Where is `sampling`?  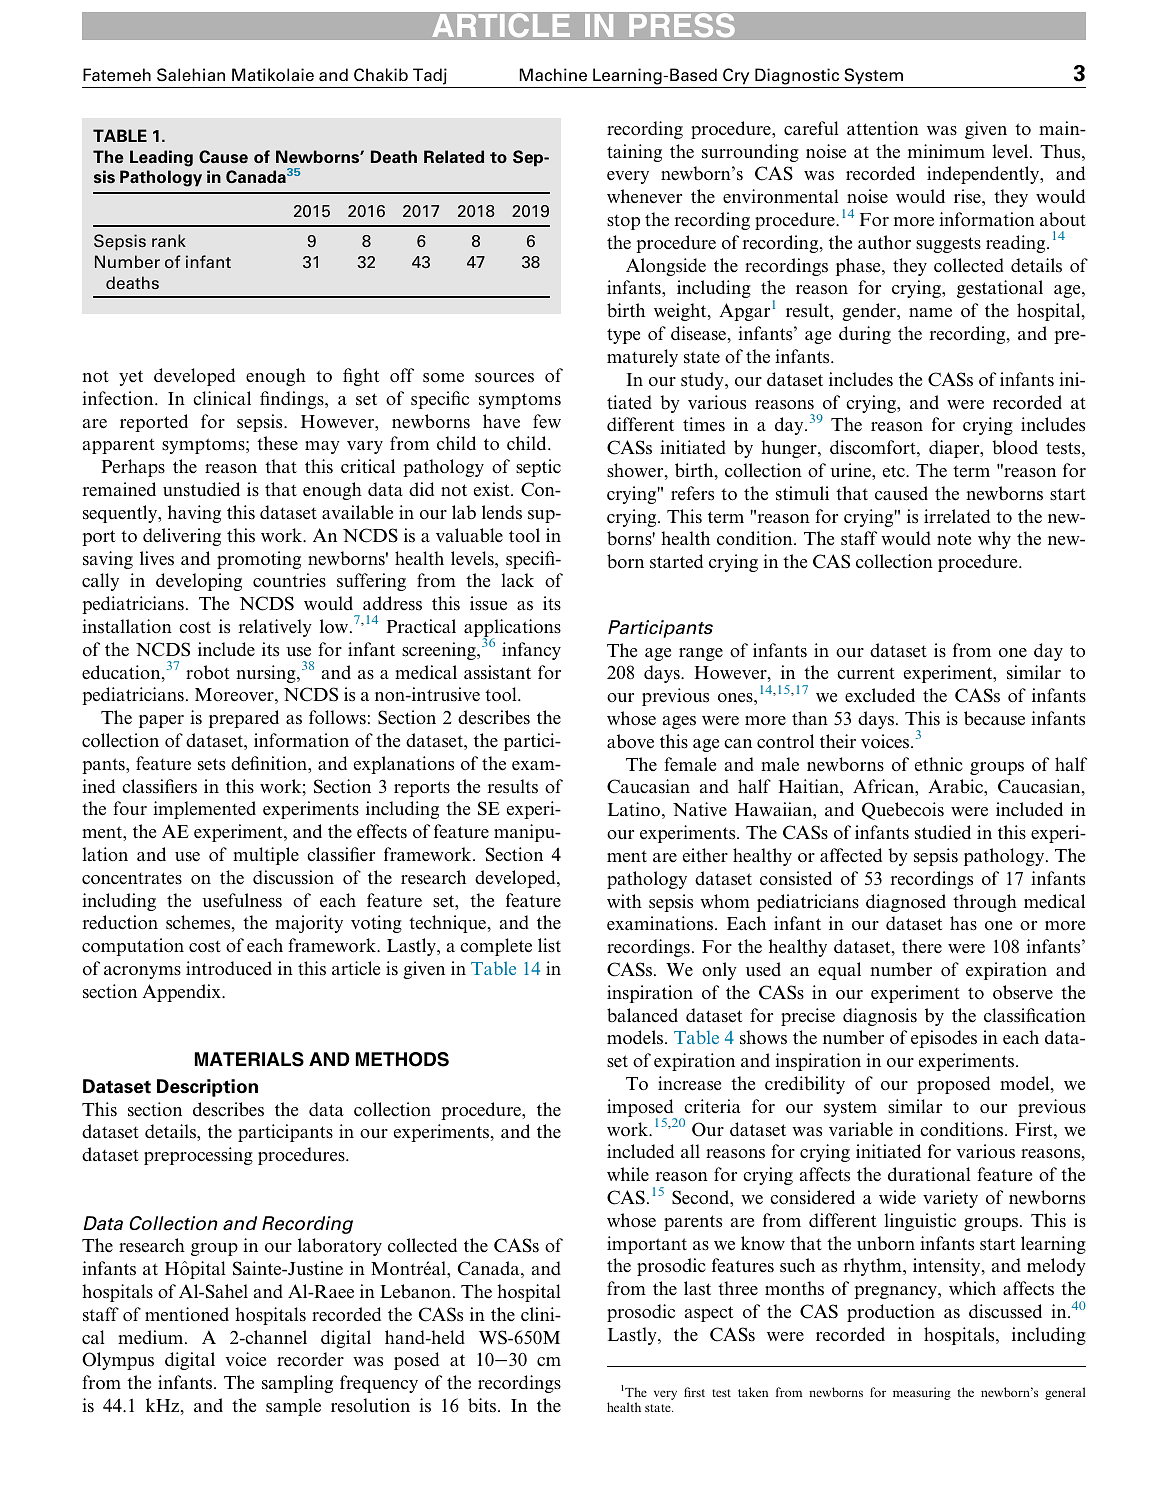
sampling is located at coordinates (297, 1384).
